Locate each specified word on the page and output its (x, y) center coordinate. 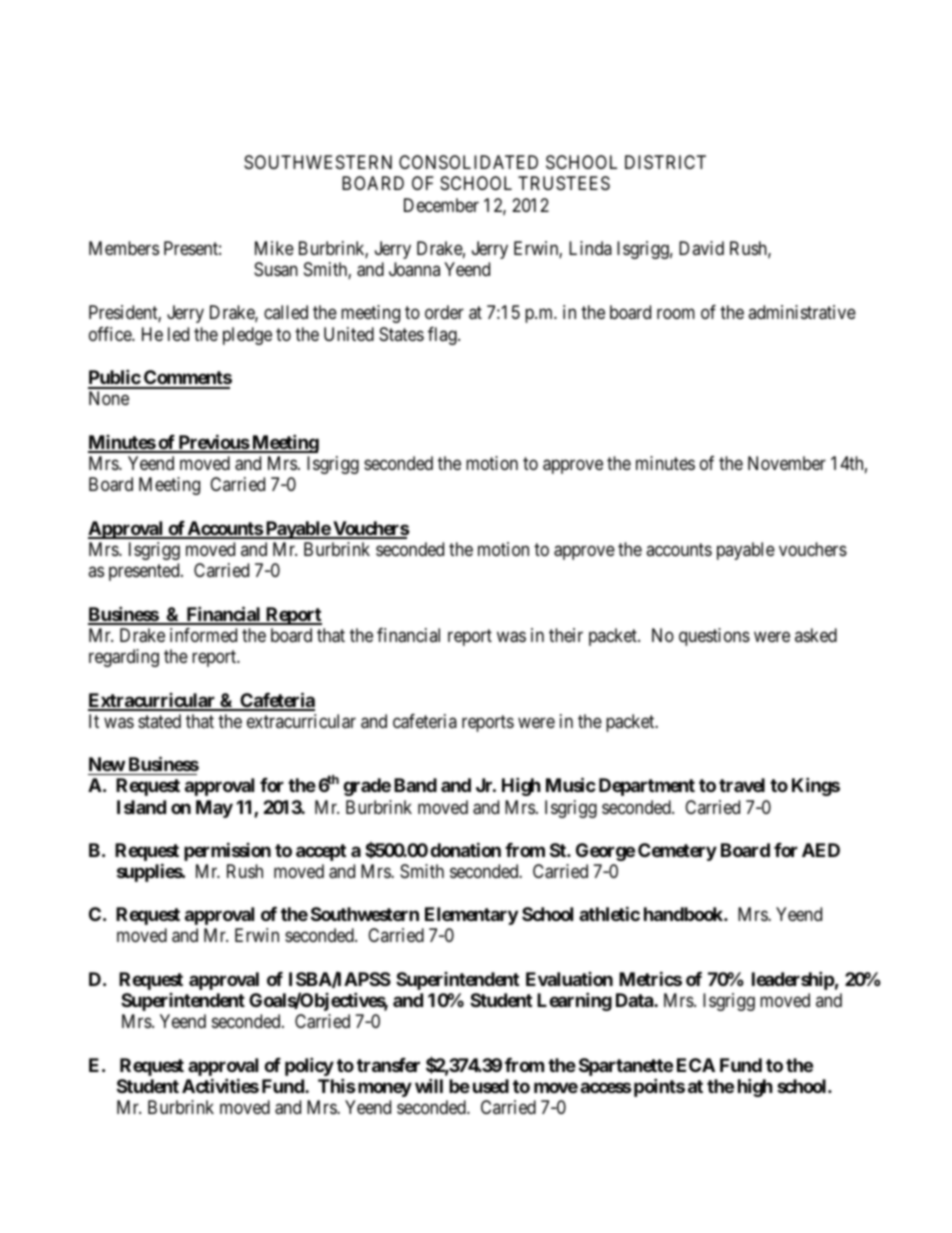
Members (124, 248)
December (441, 205)
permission (227, 851)
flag (443, 336)
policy (309, 1066)
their (566, 635)
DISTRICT (665, 162)
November (787, 463)
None (109, 398)
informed (203, 635)
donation (465, 849)
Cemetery (677, 852)
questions (714, 637)
